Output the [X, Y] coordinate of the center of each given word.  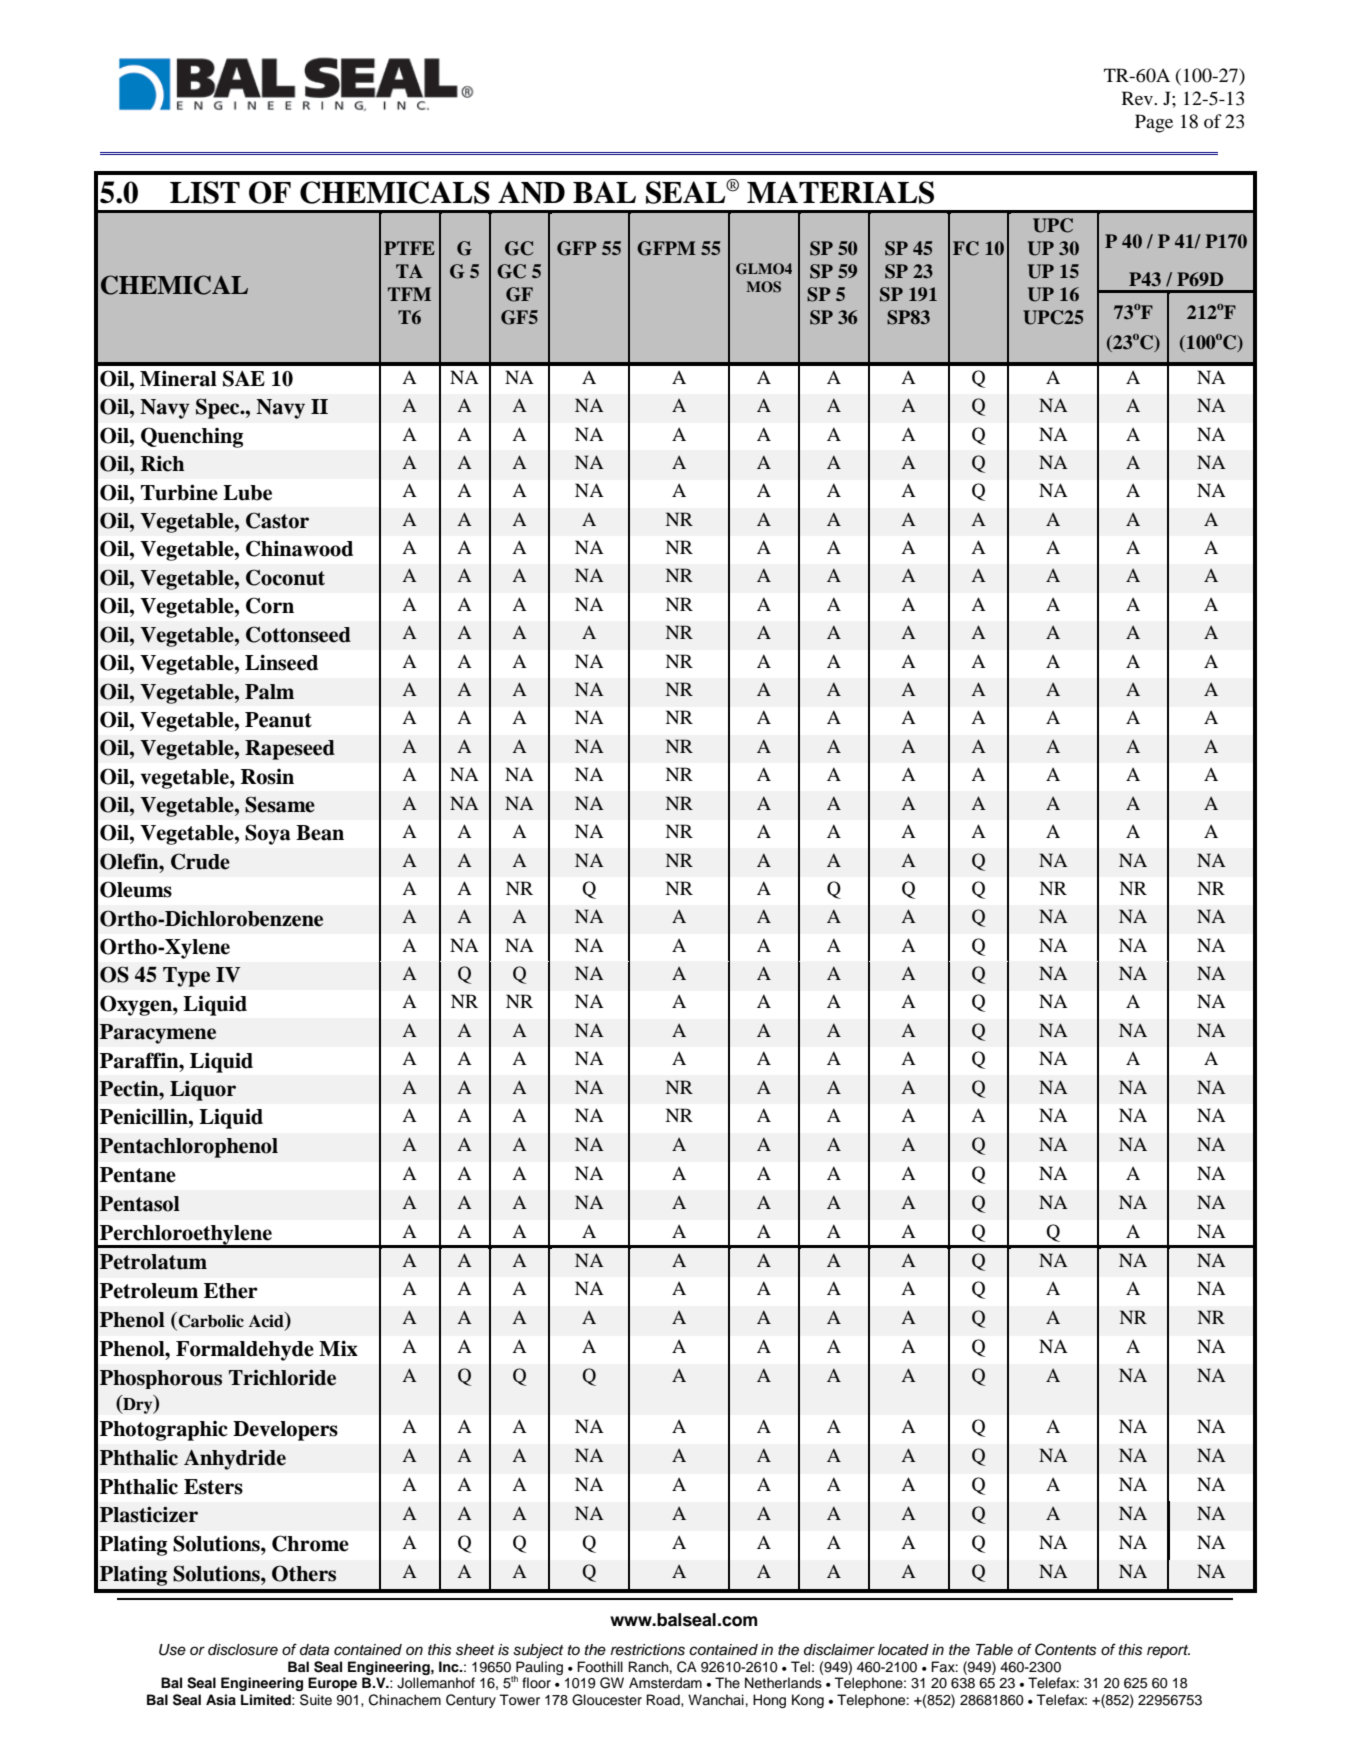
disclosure [243, 1650]
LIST [205, 192]
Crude [200, 861]
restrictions [648, 1650]
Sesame [280, 804]
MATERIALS [840, 192]
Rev [1139, 98]
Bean [320, 833]
